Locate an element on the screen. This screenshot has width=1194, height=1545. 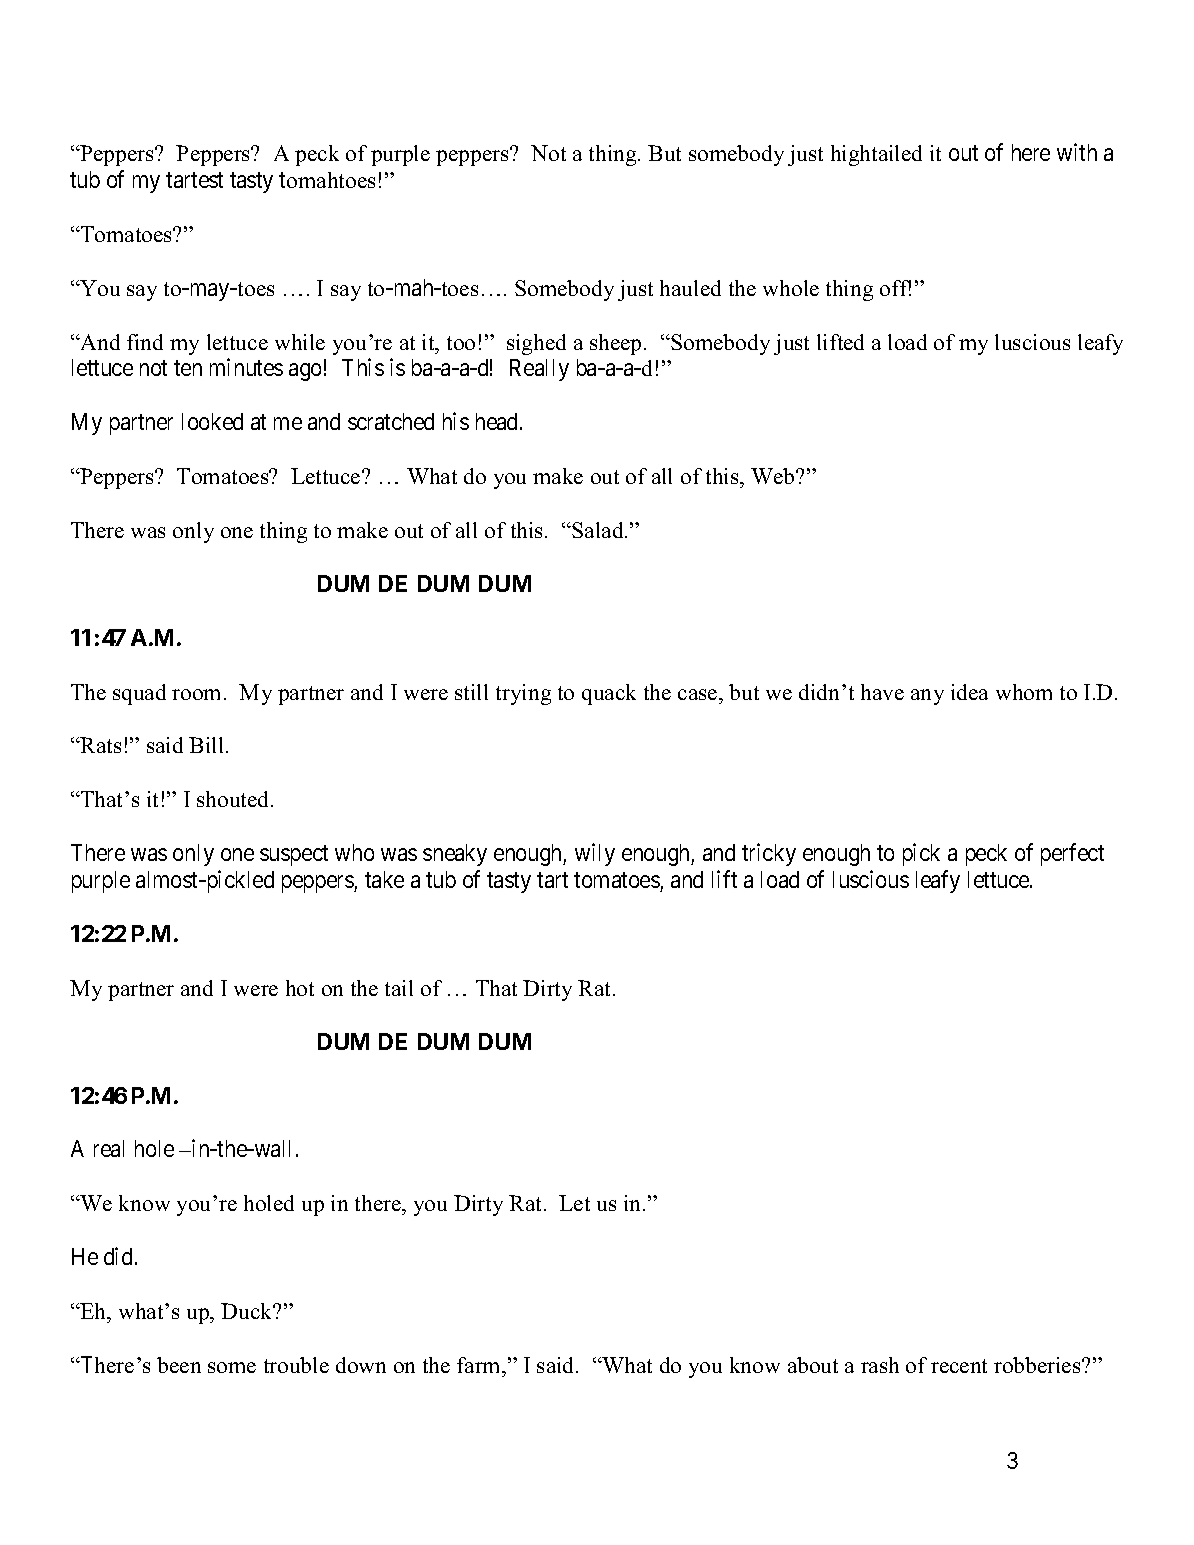
recent is located at coordinates (959, 1366).
